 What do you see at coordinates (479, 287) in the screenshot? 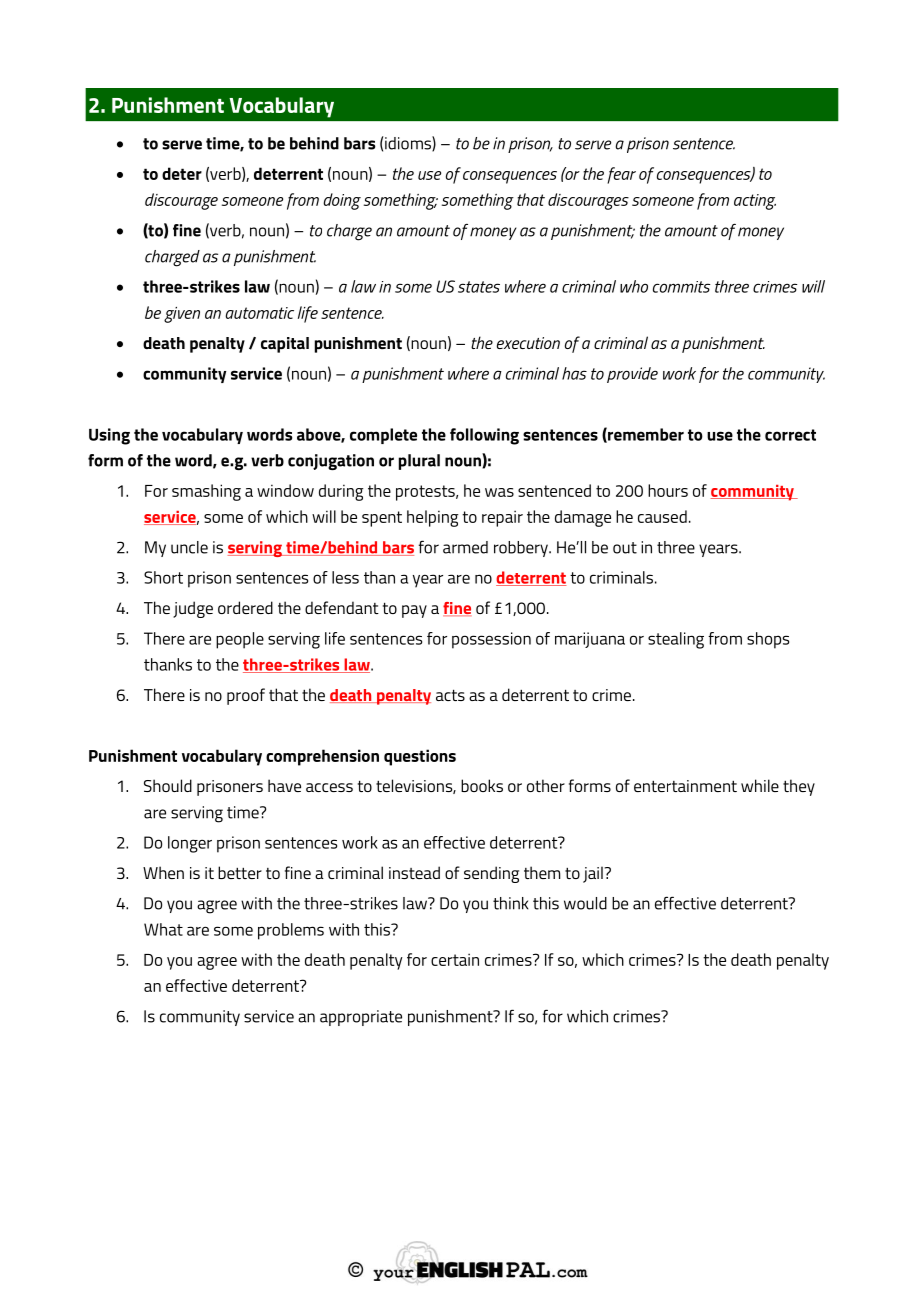
I see `states` at bounding box center [479, 287].
